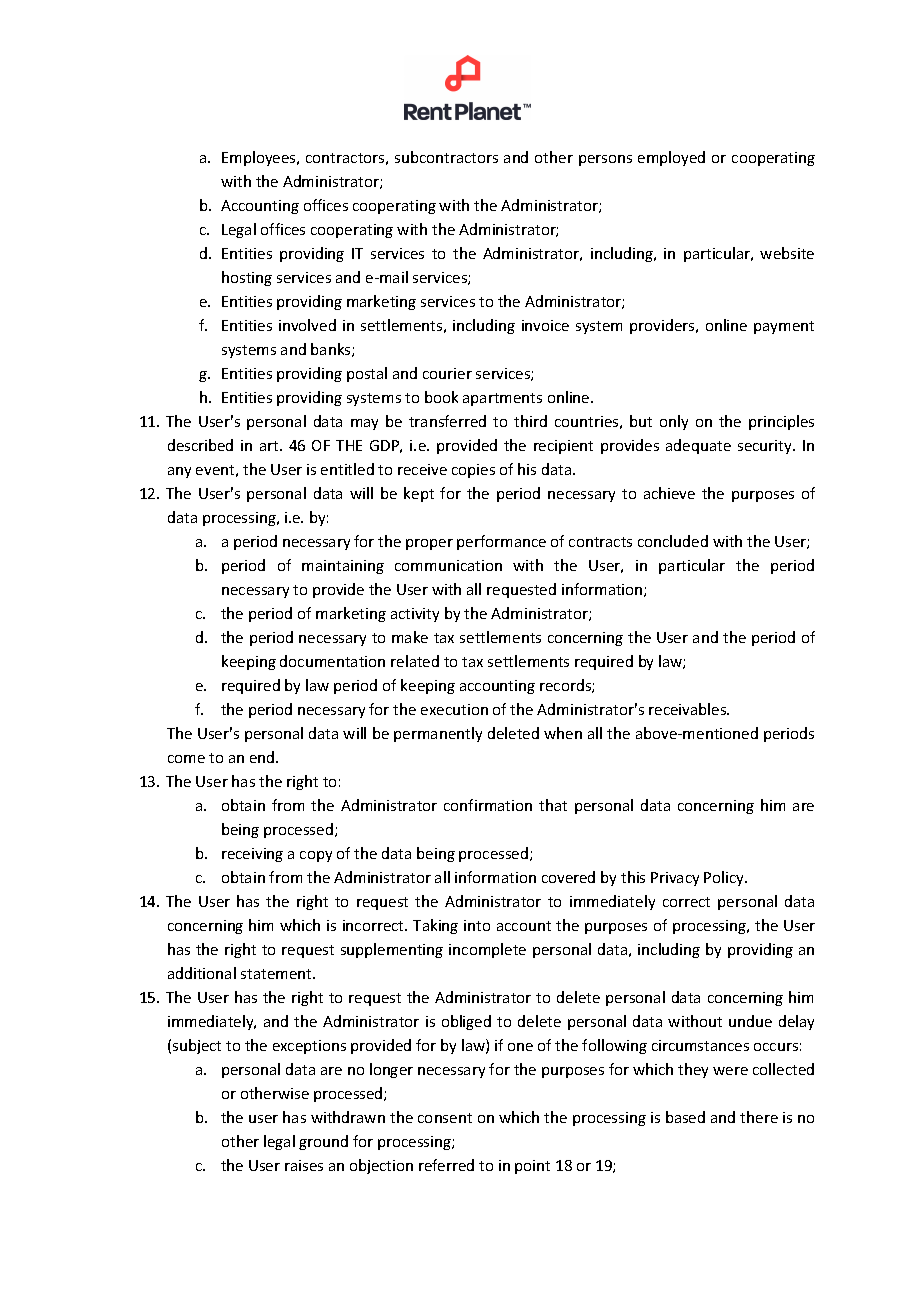 Image resolution: width=924 pixels, height=1308 pixels. I want to click on receivables, so click(689, 709).
